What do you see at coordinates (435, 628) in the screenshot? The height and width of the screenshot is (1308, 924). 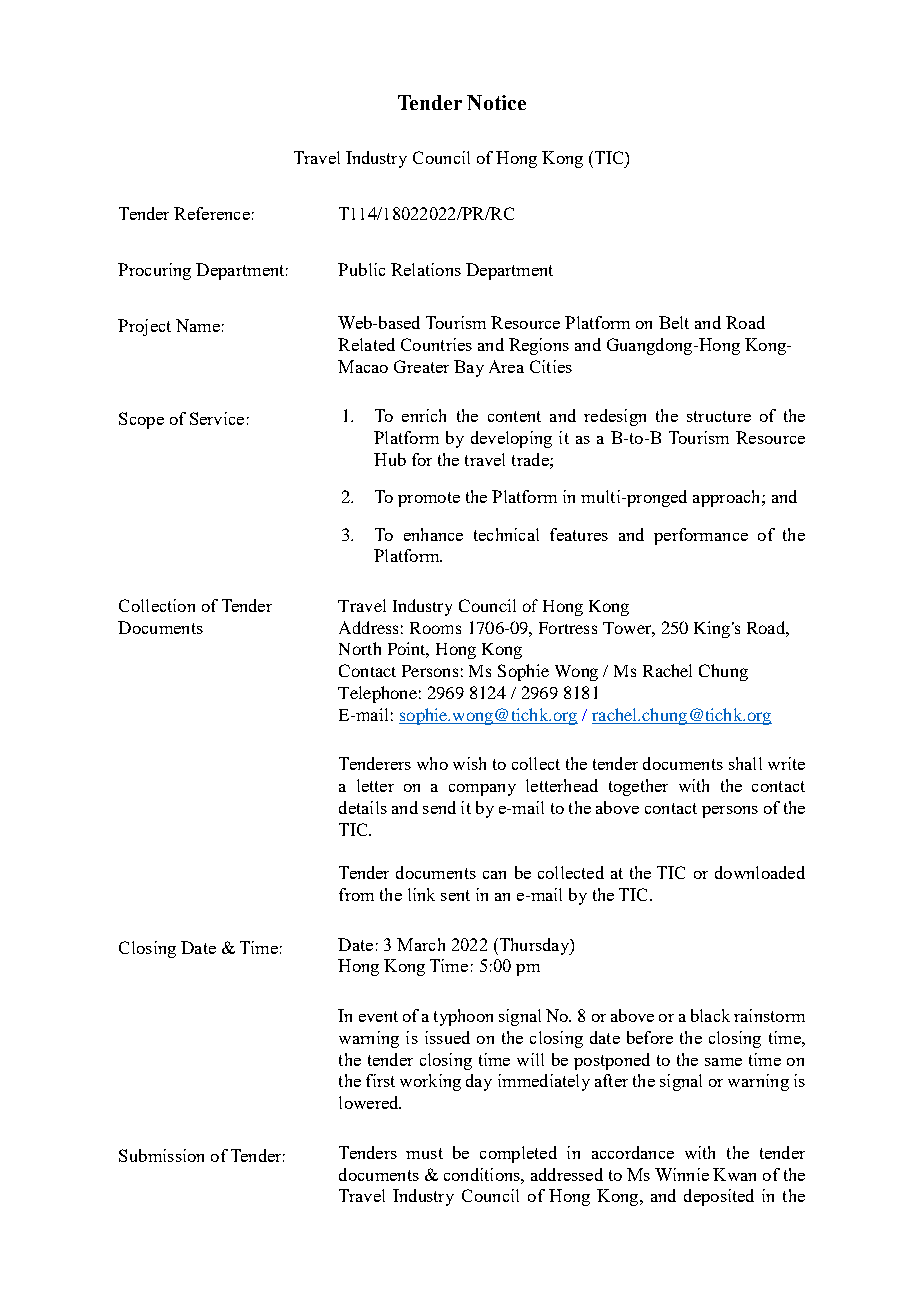 I see `Rooms` at bounding box center [435, 628].
